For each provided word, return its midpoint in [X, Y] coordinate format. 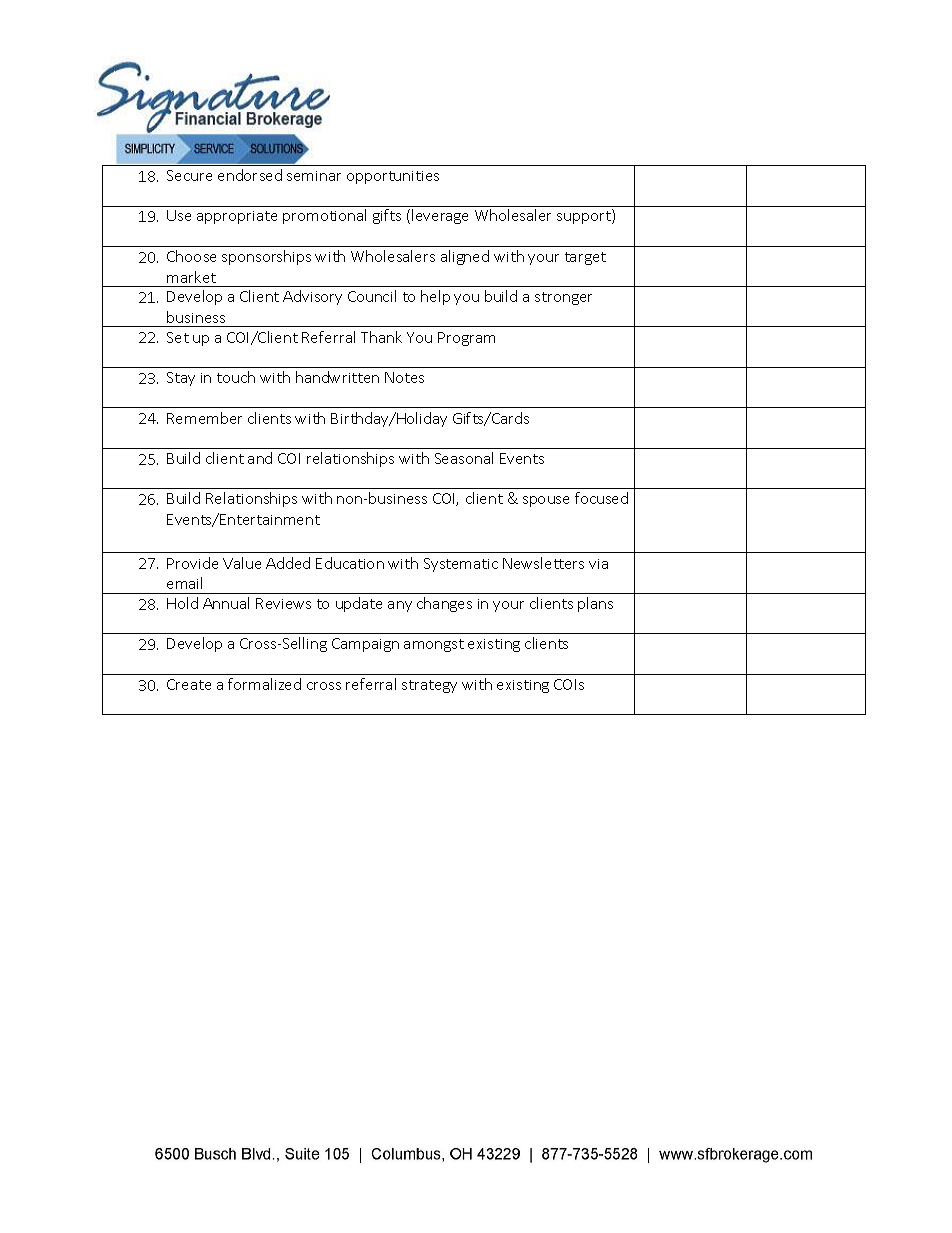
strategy [429, 686]
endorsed [250, 175]
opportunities [393, 177]
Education [350, 563]
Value [242, 563]
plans [595, 604]
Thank [381, 337]
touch [236, 377]
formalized [264, 684]
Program [466, 339]
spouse [546, 501]
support [585, 217]
